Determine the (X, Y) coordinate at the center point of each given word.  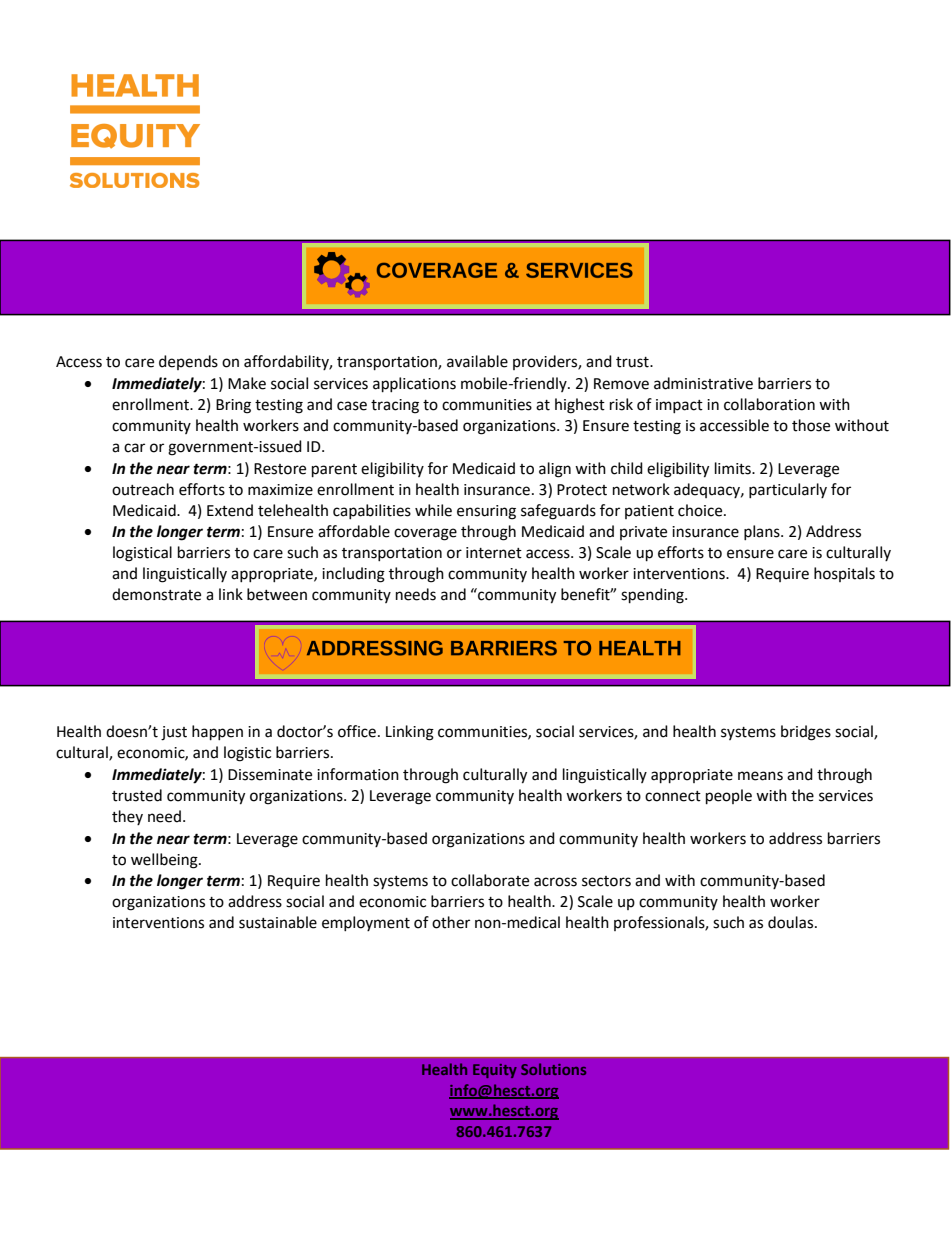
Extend (230, 510)
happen (217, 733)
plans (763, 532)
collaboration (769, 404)
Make (247, 383)
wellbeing (165, 861)
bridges (806, 733)
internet (494, 553)
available (477, 361)
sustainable (278, 922)
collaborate (490, 880)
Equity (495, 1071)
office (357, 731)
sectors (606, 881)
